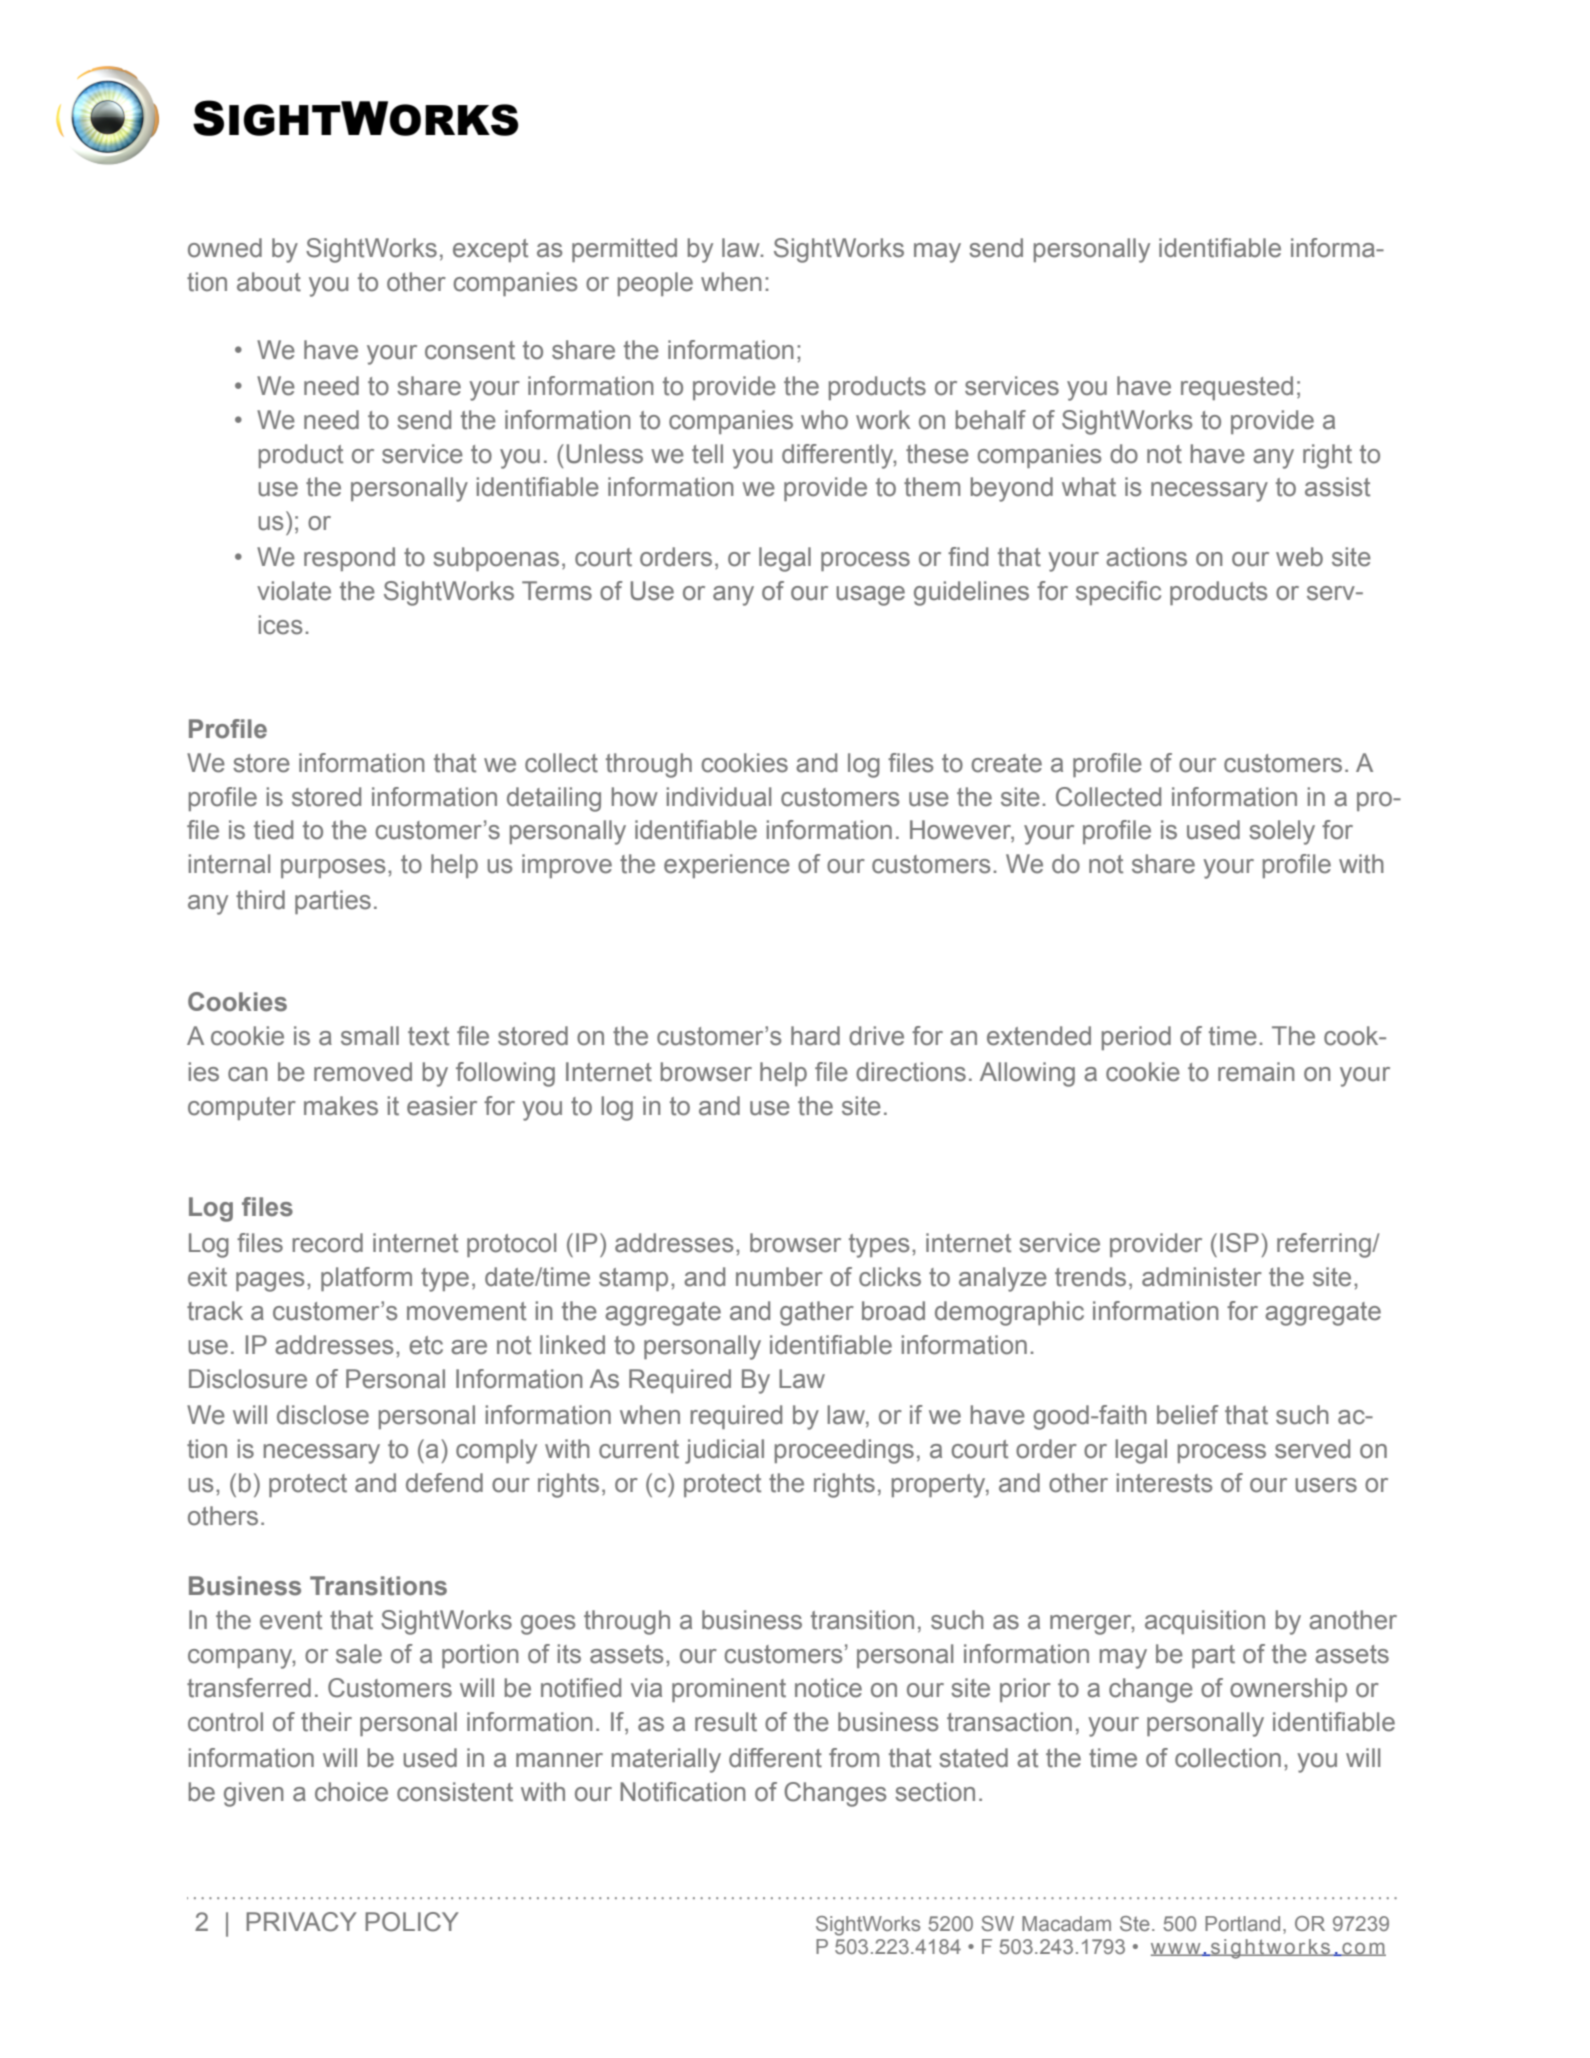 Image resolution: width=1590 pixels, height=2058 pixels. What do you see at coordinates (301, 1922) in the image?
I see `PRIVACY` at bounding box center [301, 1922].
